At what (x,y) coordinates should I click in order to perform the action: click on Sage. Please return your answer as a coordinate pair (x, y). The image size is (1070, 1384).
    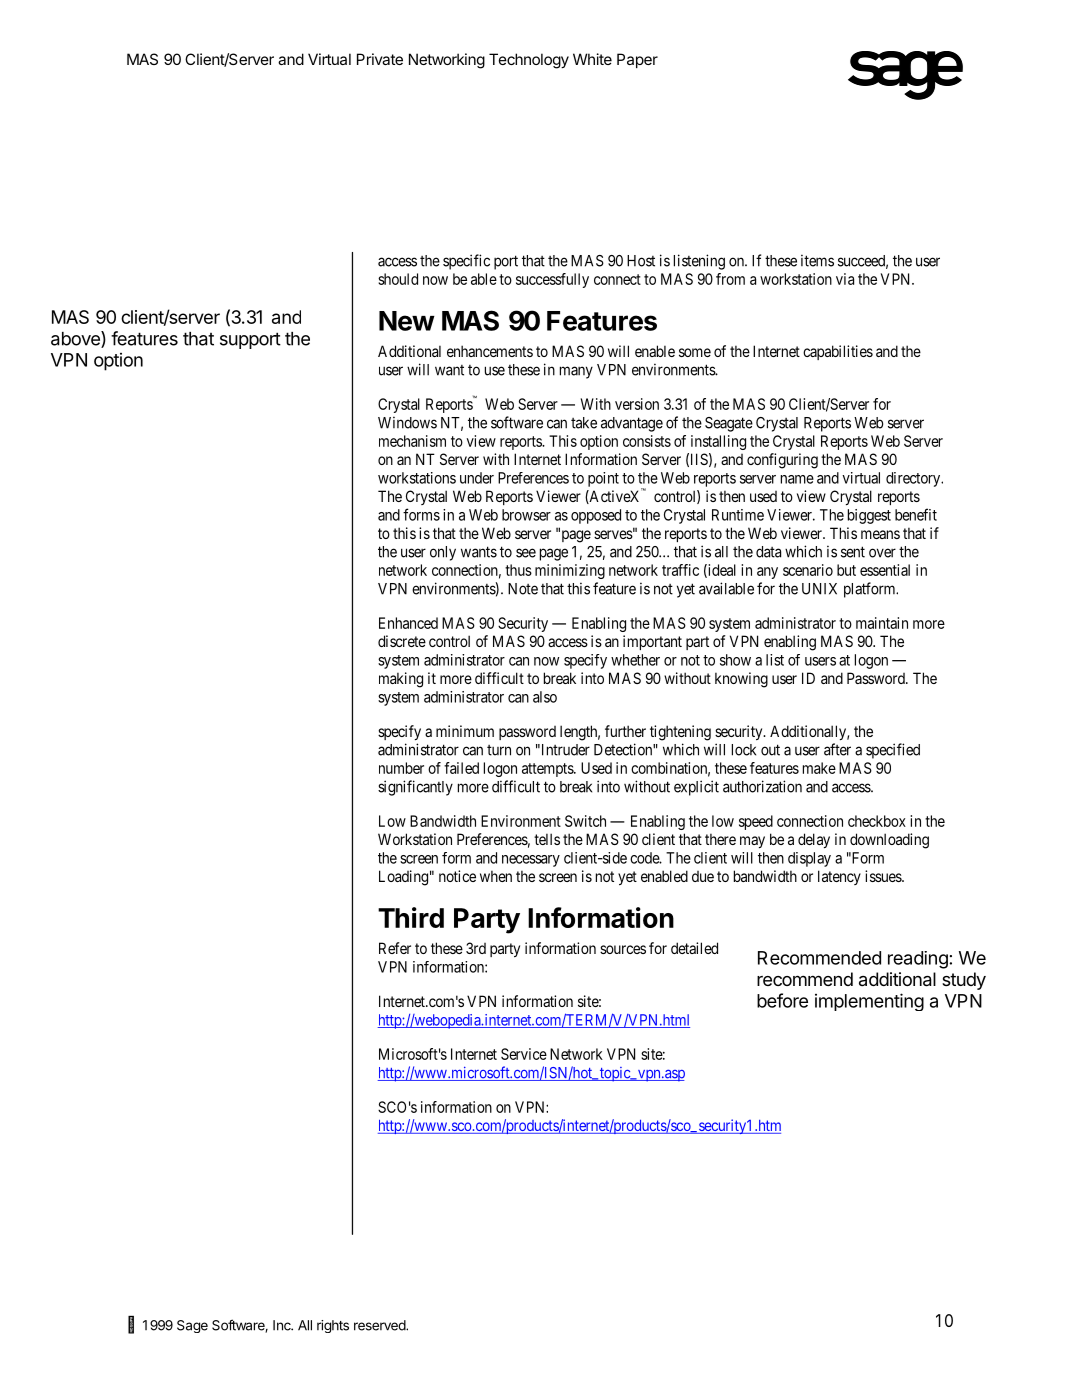
    Looking at the image, I should click on (192, 1326).
